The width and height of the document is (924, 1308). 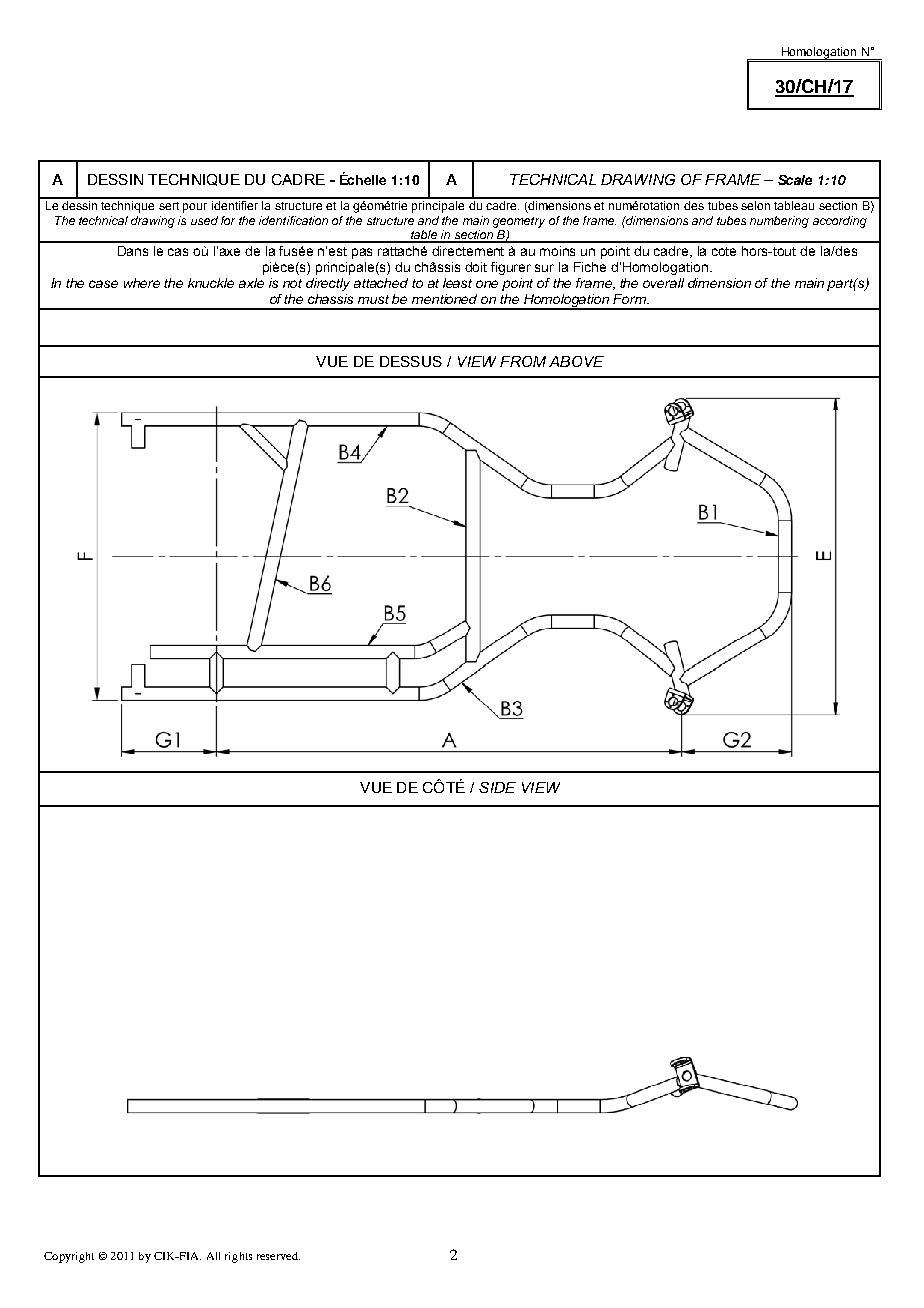 What do you see at coordinates (195, 208) in the document?
I see `pour` at bounding box center [195, 208].
